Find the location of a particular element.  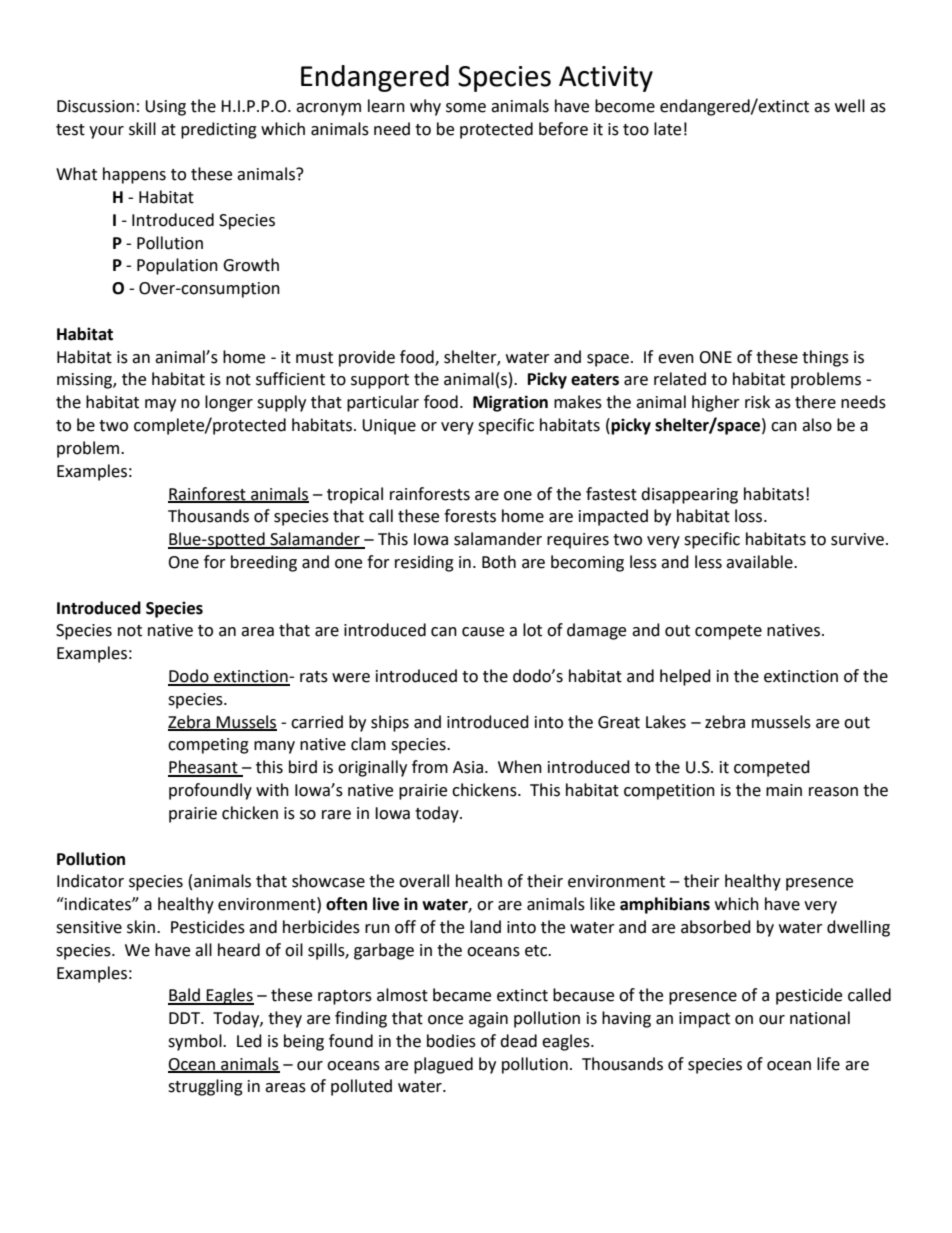

may is located at coordinates (160, 405).
